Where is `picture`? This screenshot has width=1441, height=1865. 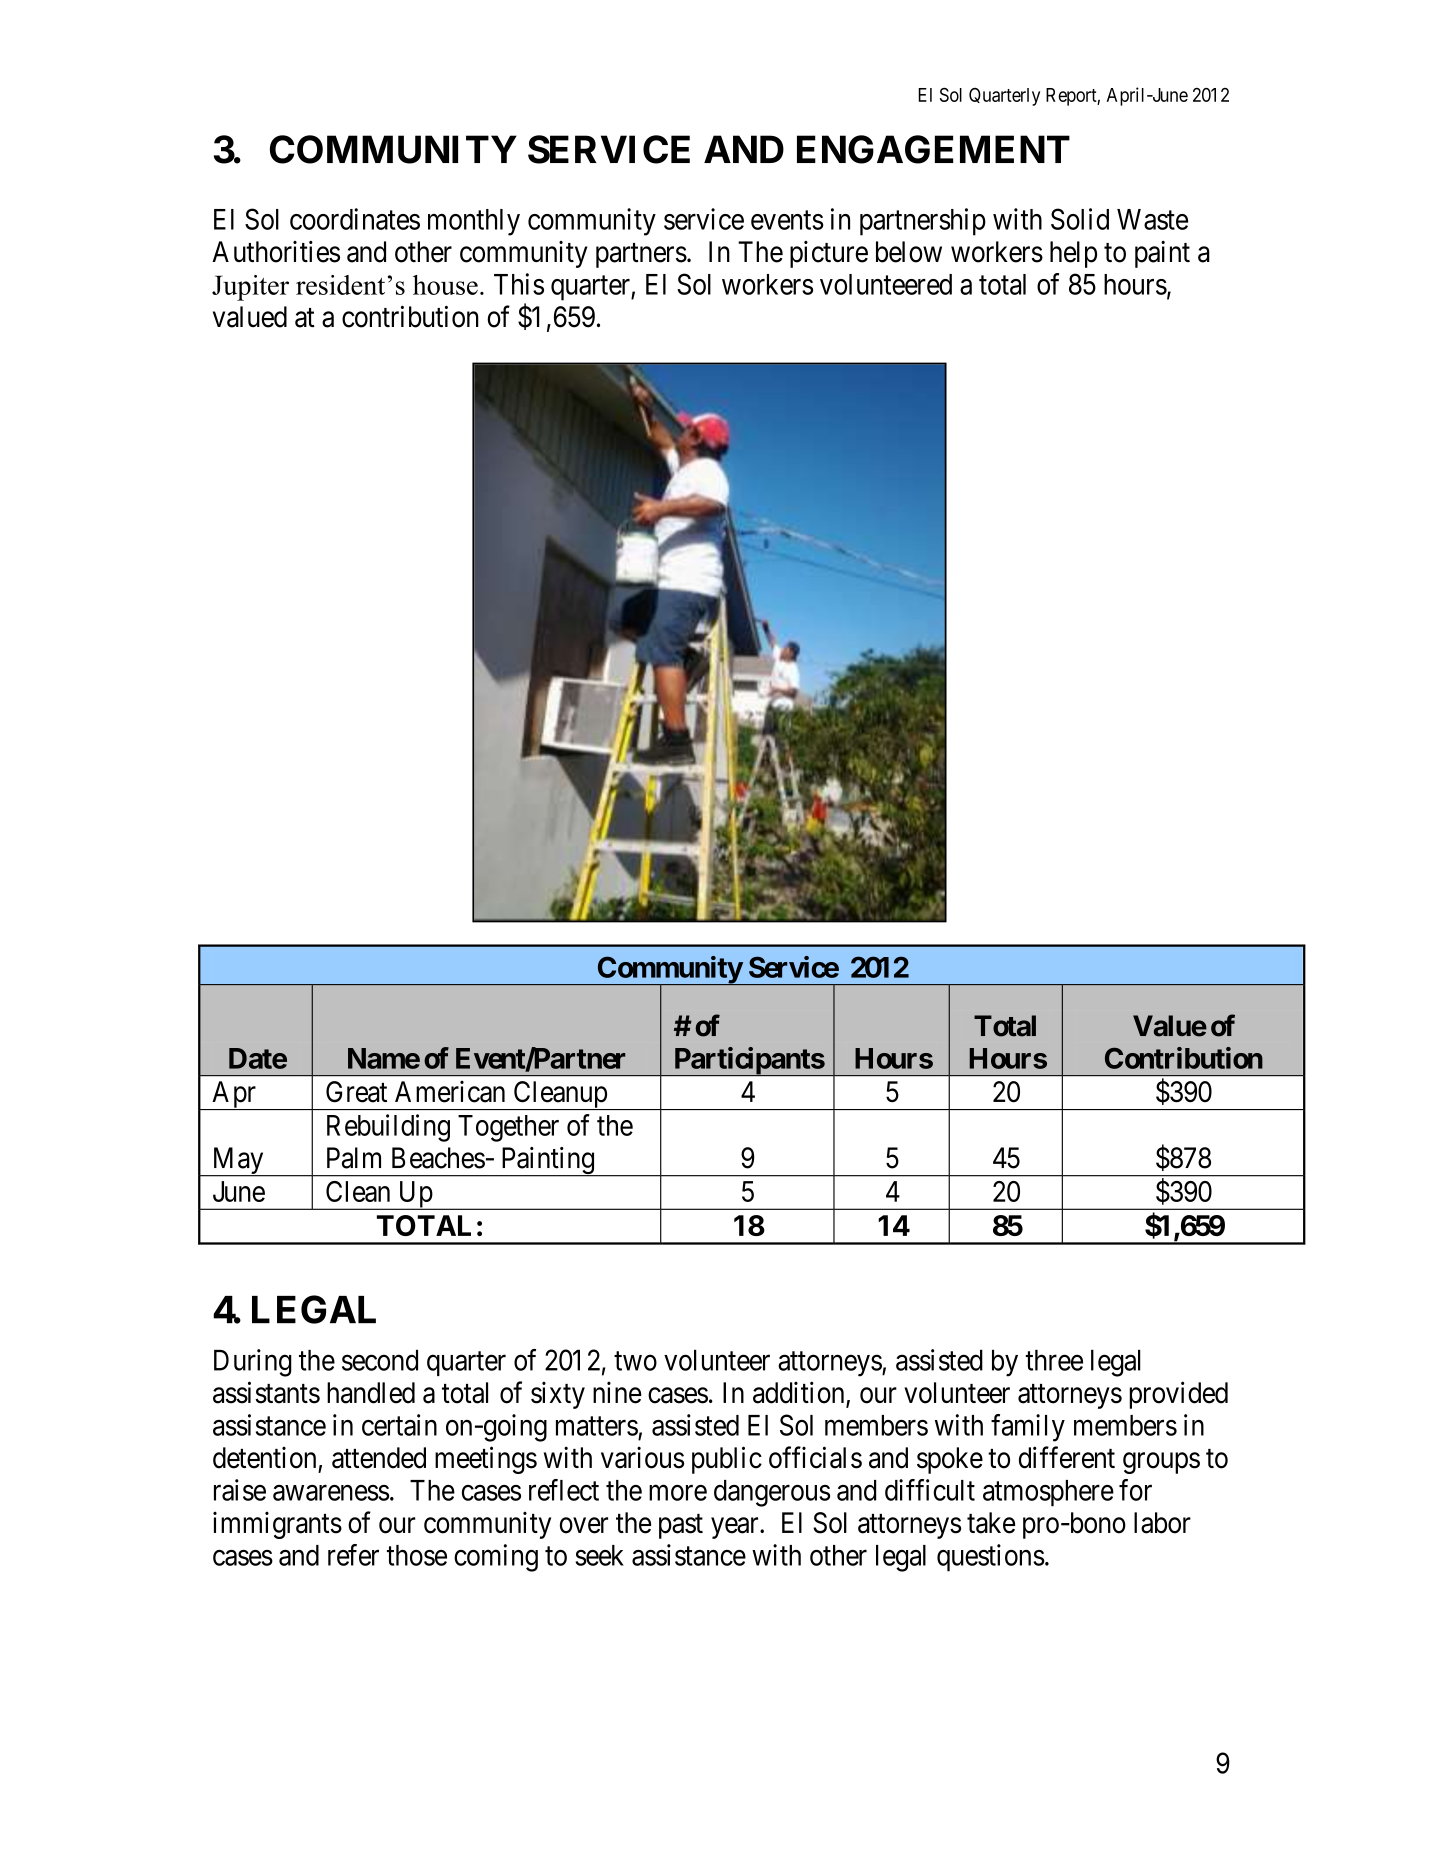 picture is located at coordinates (829, 254).
